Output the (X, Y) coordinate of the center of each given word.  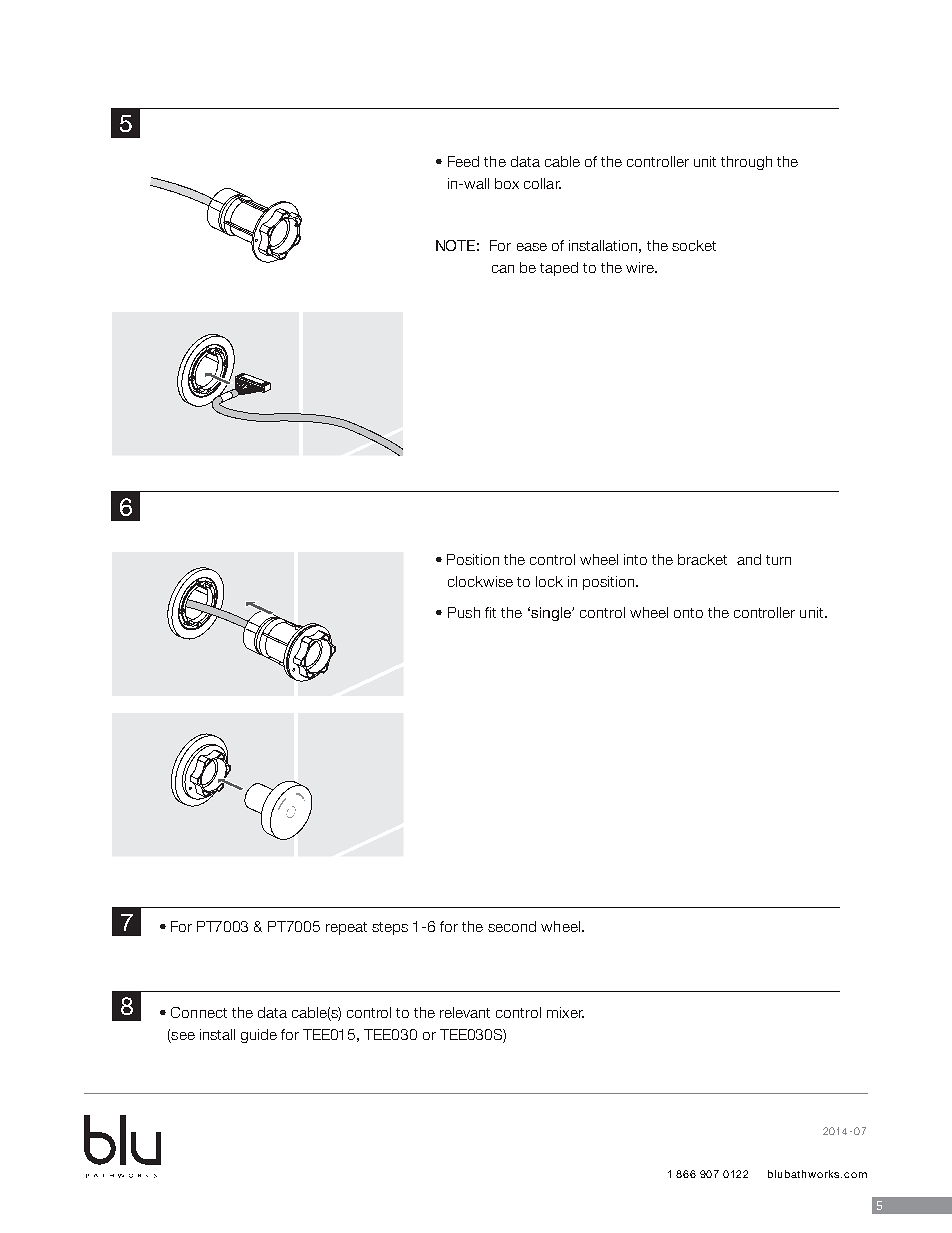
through (746, 163)
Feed (463, 161)
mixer (565, 1012)
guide (259, 1036)
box (507, 183)
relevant (465, 1012)
